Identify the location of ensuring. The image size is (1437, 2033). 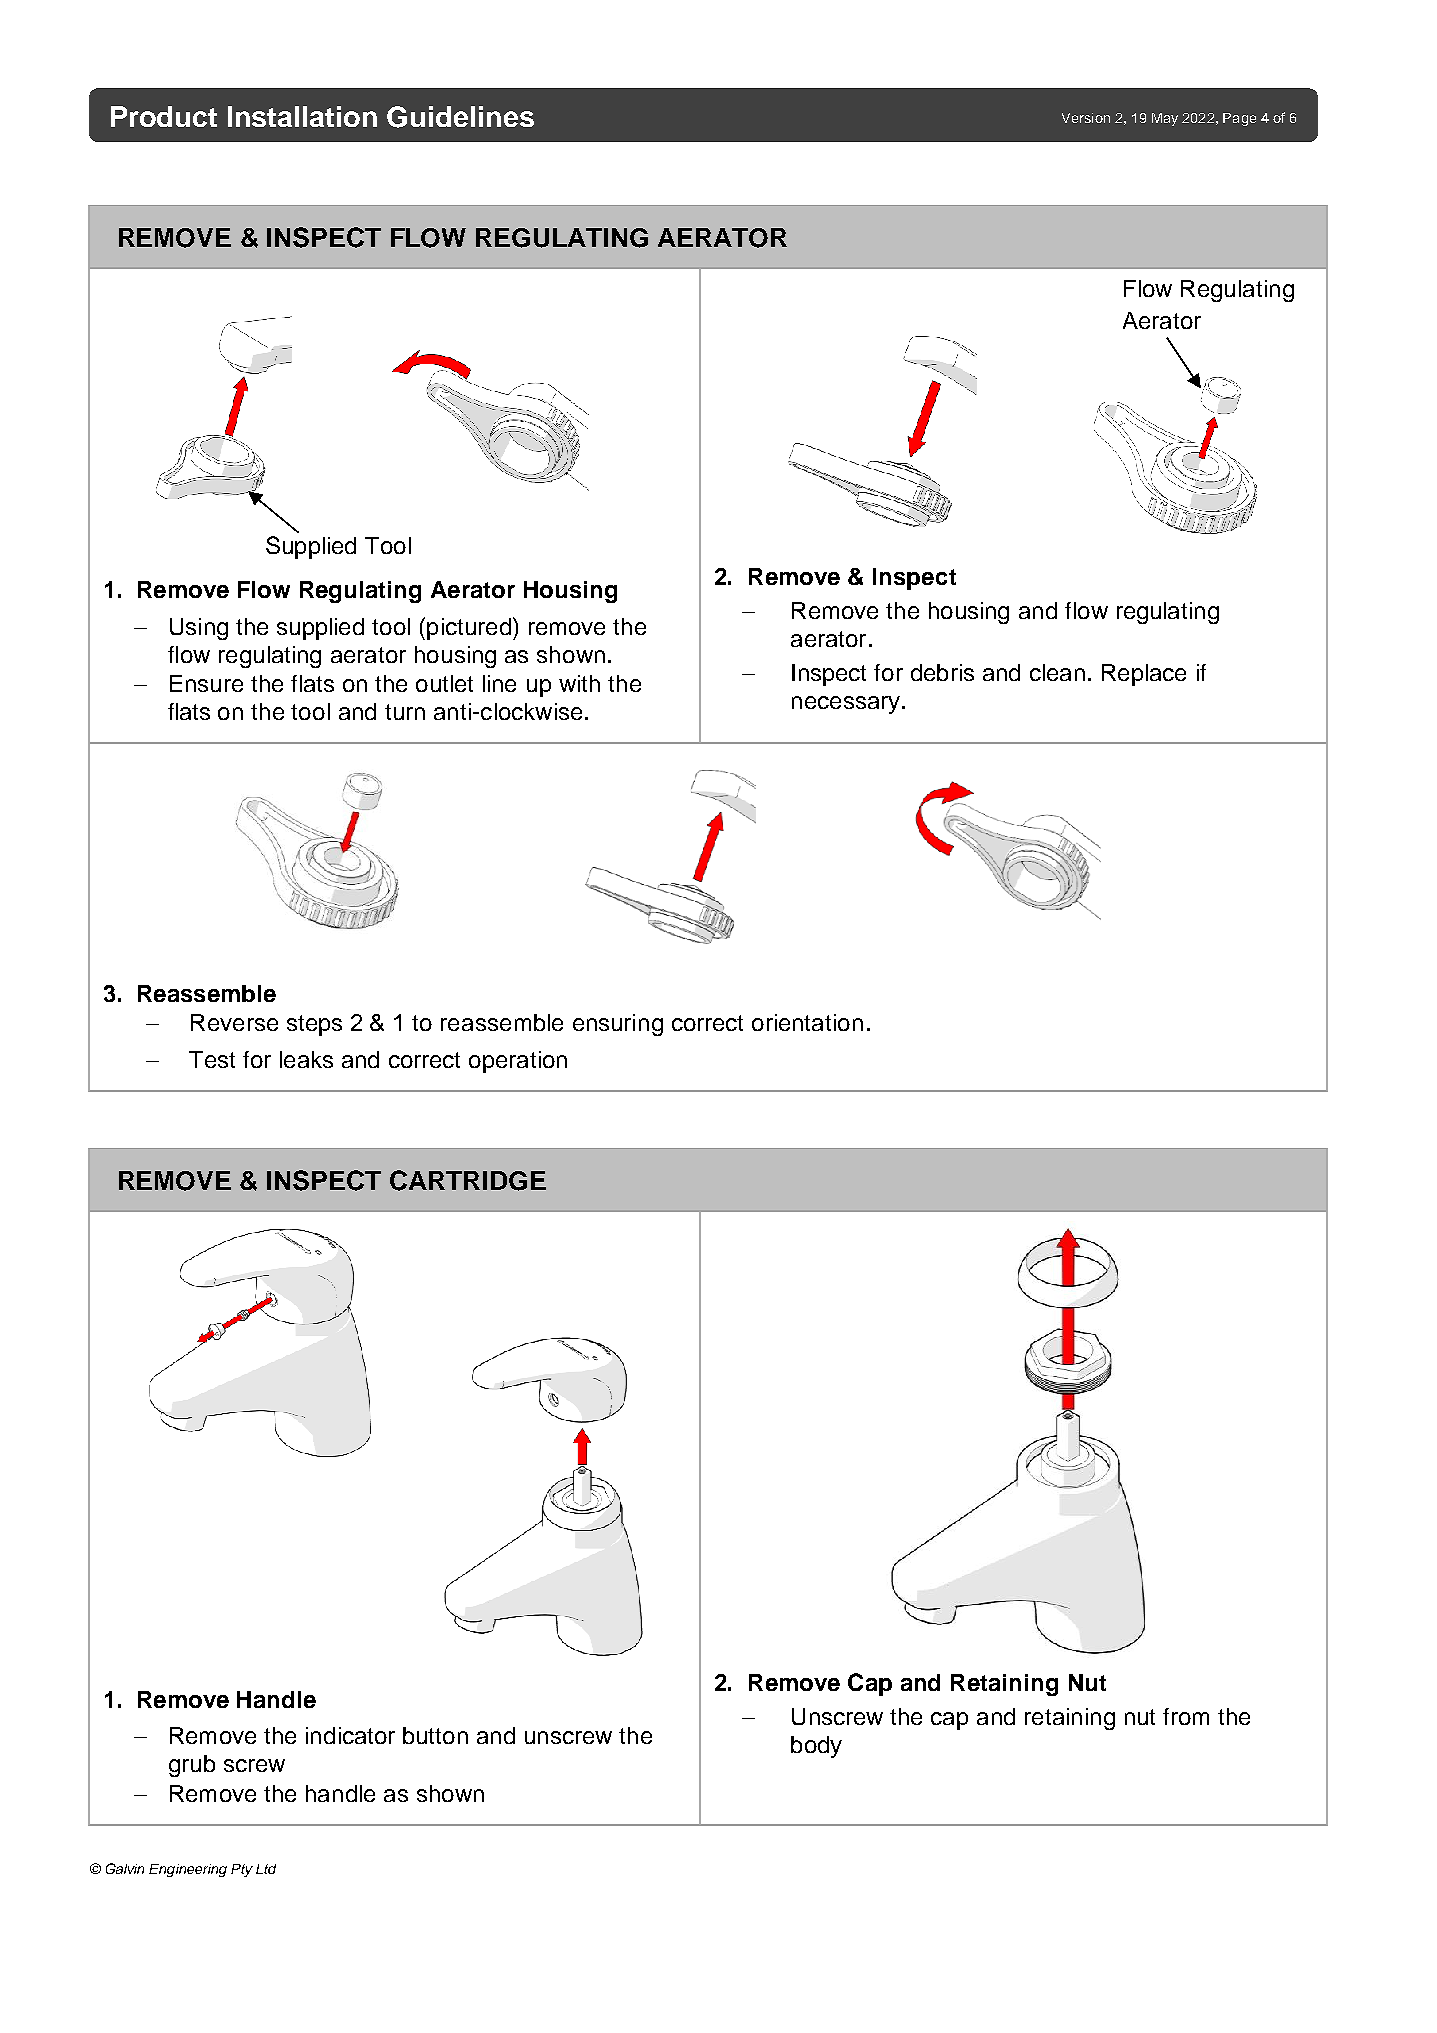
(618, 1025).
